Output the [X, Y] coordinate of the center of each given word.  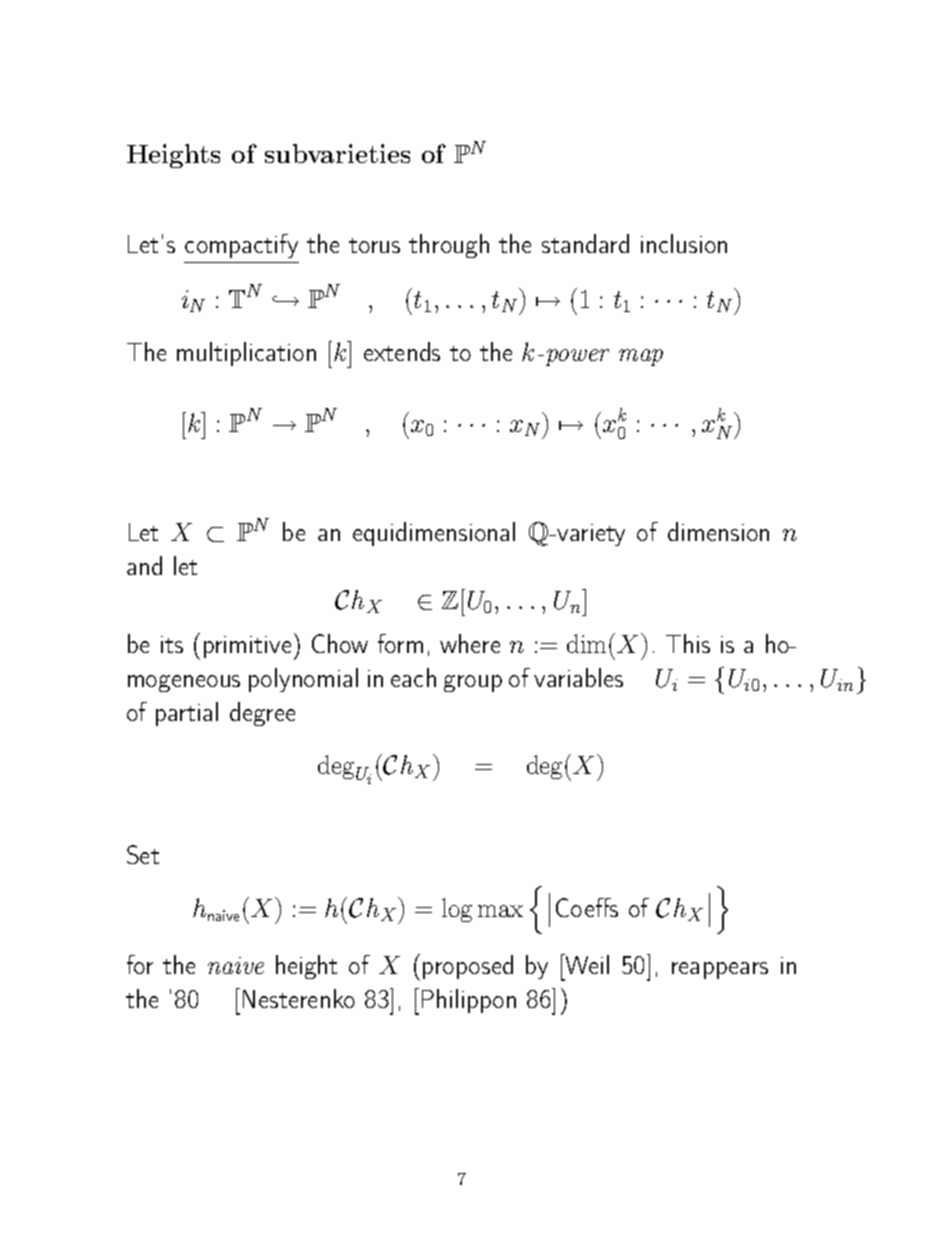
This [688, 643]
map [641, 357]
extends [402, 351]
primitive [247, 647]
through [449, 246]
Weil [586, 964]
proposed [468, 967]
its [172, 644]
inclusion [684, 243]
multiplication [246, 354]
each [413, 677]
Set [143, 854]
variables [578, 677]
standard [585, 243]
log [457, 910]
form [400, 643]
